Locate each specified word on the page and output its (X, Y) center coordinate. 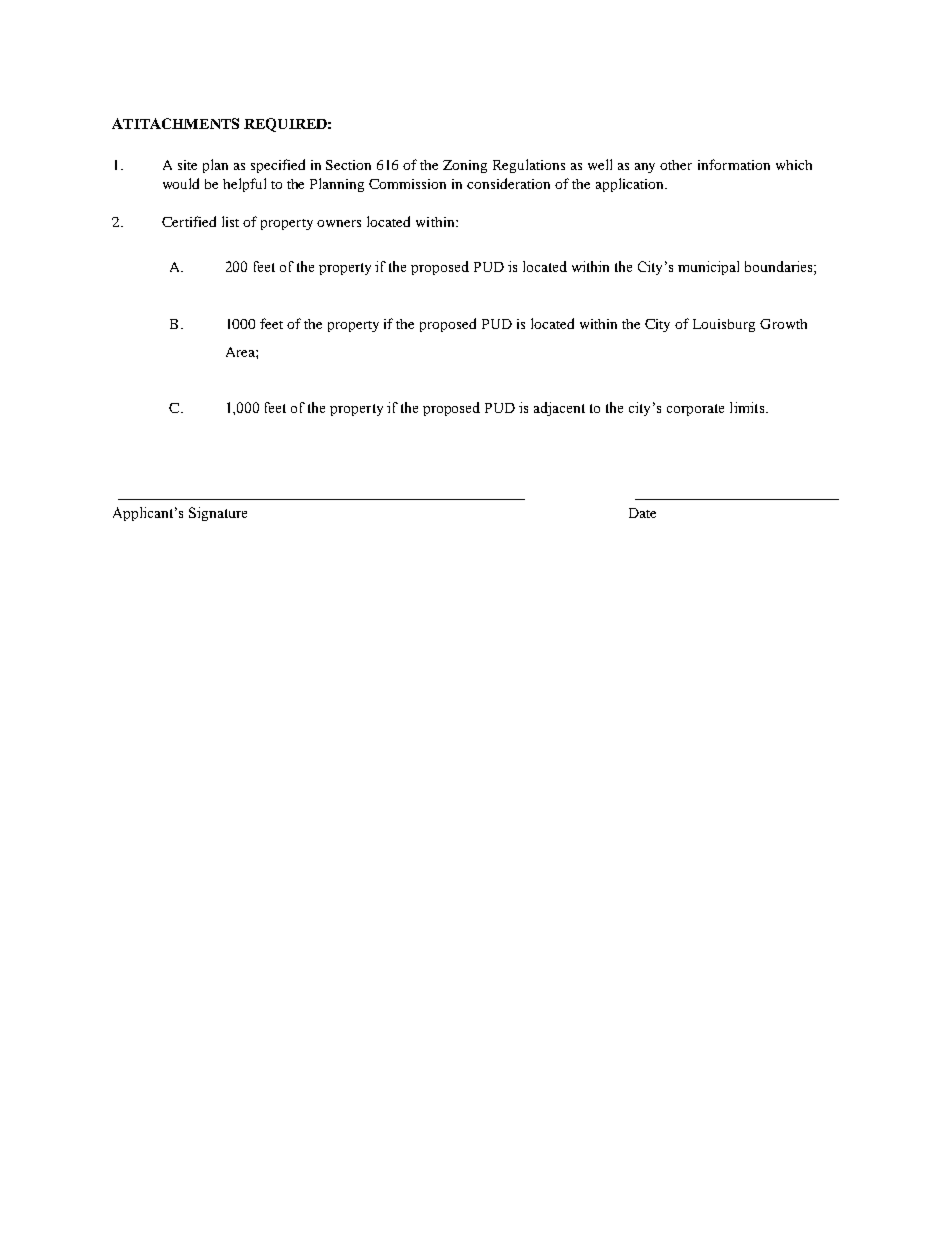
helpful (244, 185)
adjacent (559, 409)
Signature (218, 514)
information (734, 164)
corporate (695, 410)
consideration (508, 183)
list (230, 221)
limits (747, 407)
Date (642, 513)
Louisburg (724, 325)
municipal (708, 268)
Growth (783, 324)
